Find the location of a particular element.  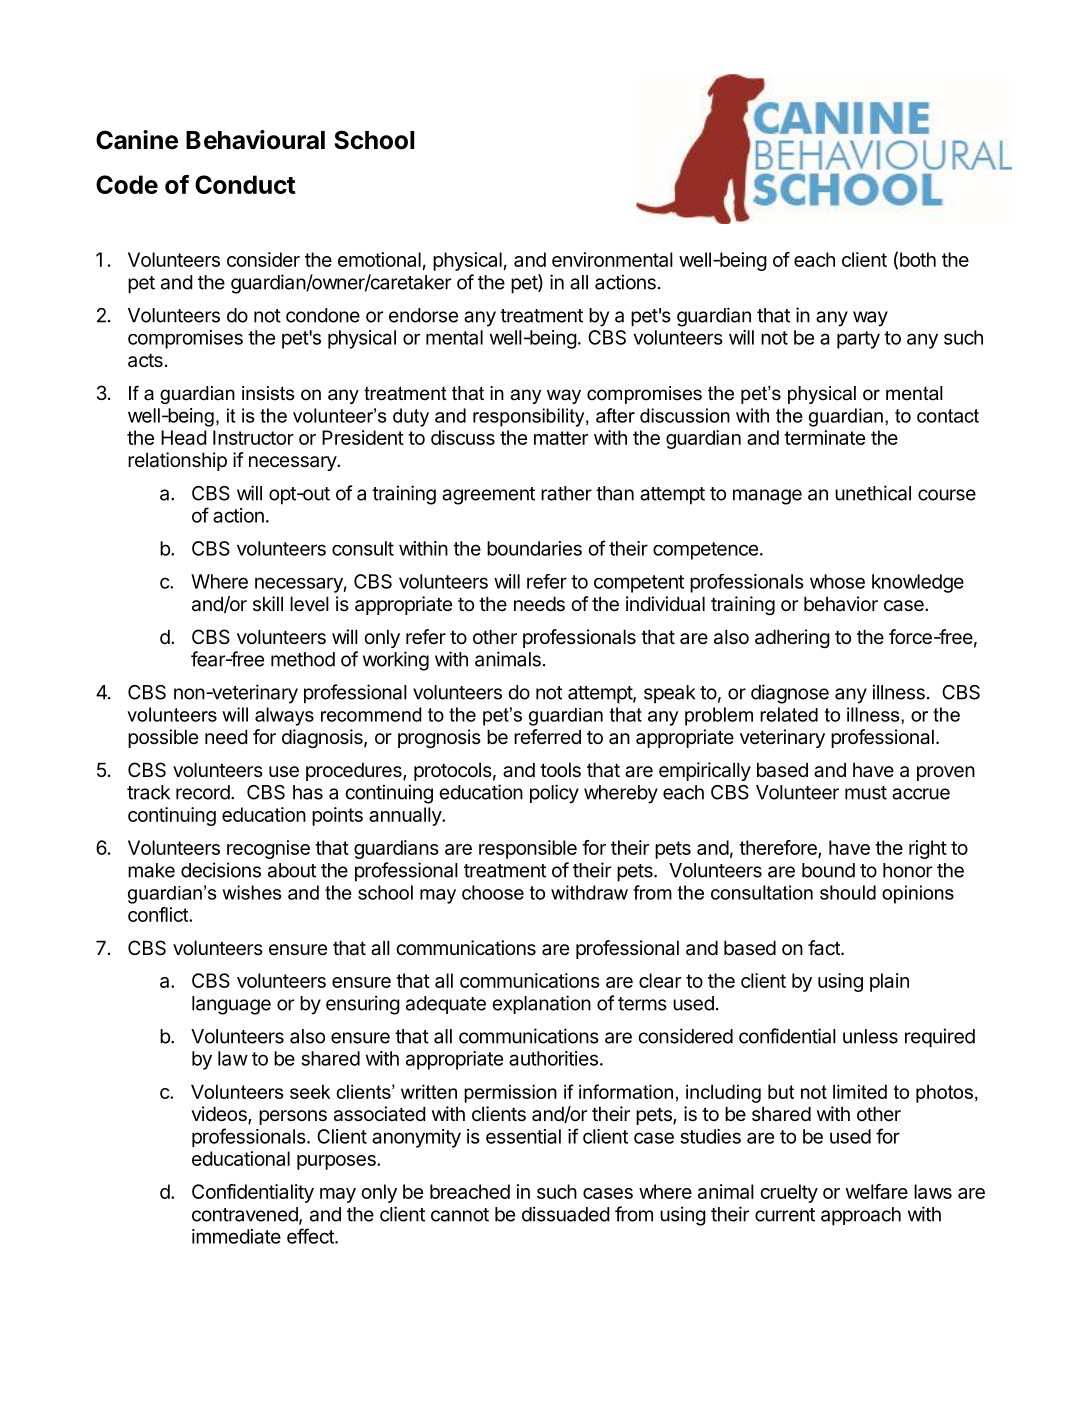

decisions is located at coordinates (221, 870).
